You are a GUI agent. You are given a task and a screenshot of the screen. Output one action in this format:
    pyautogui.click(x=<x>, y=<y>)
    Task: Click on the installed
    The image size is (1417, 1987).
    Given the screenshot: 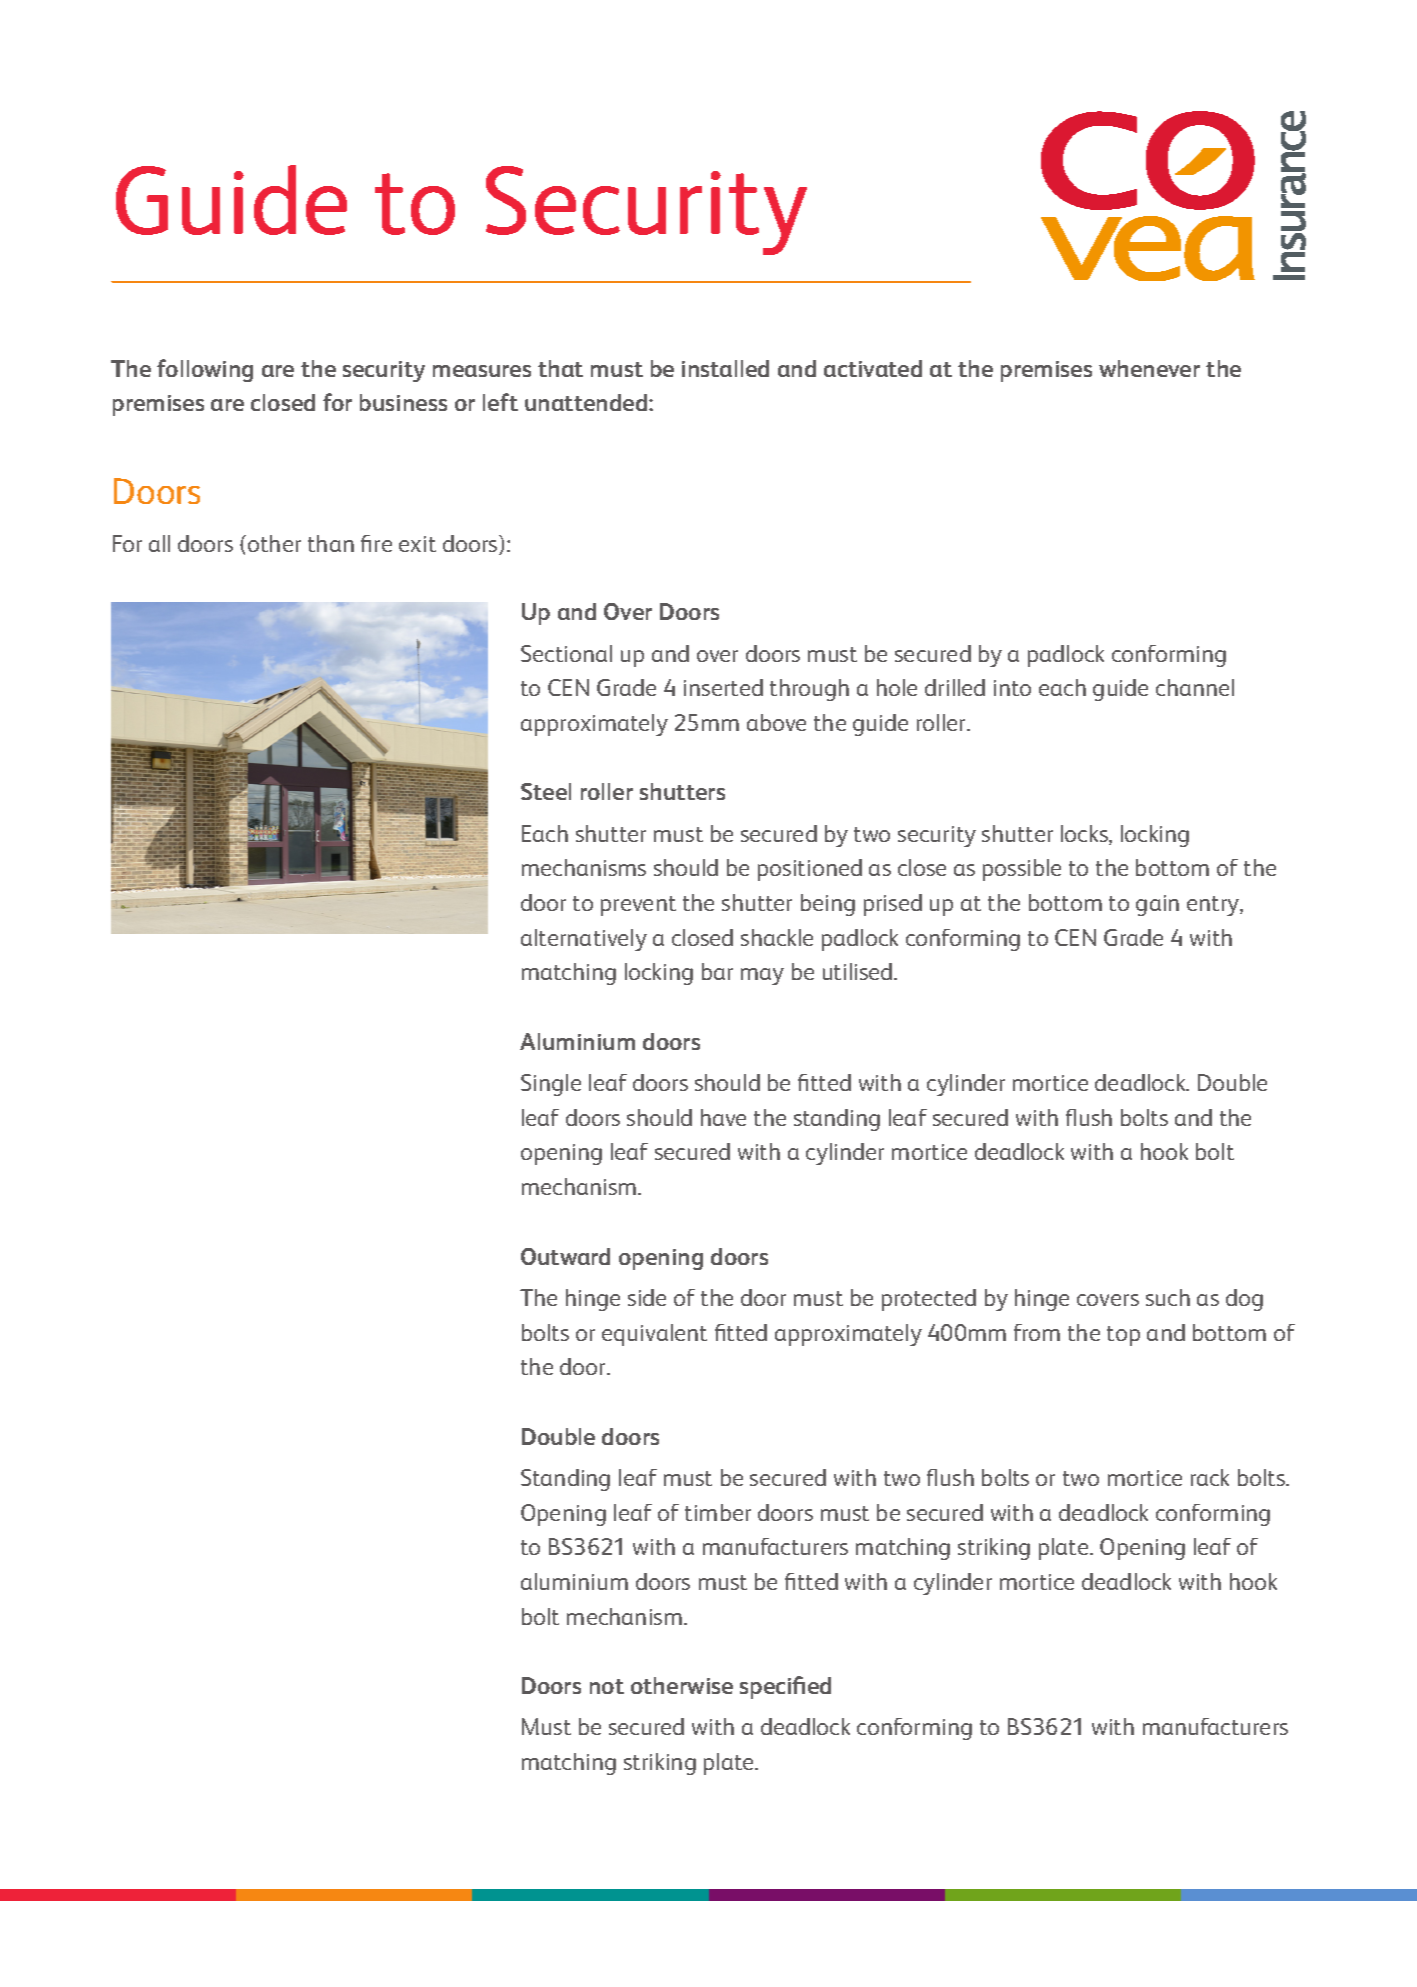 What is the action you would take?
    pyautogui.click(x=725, y=368)
